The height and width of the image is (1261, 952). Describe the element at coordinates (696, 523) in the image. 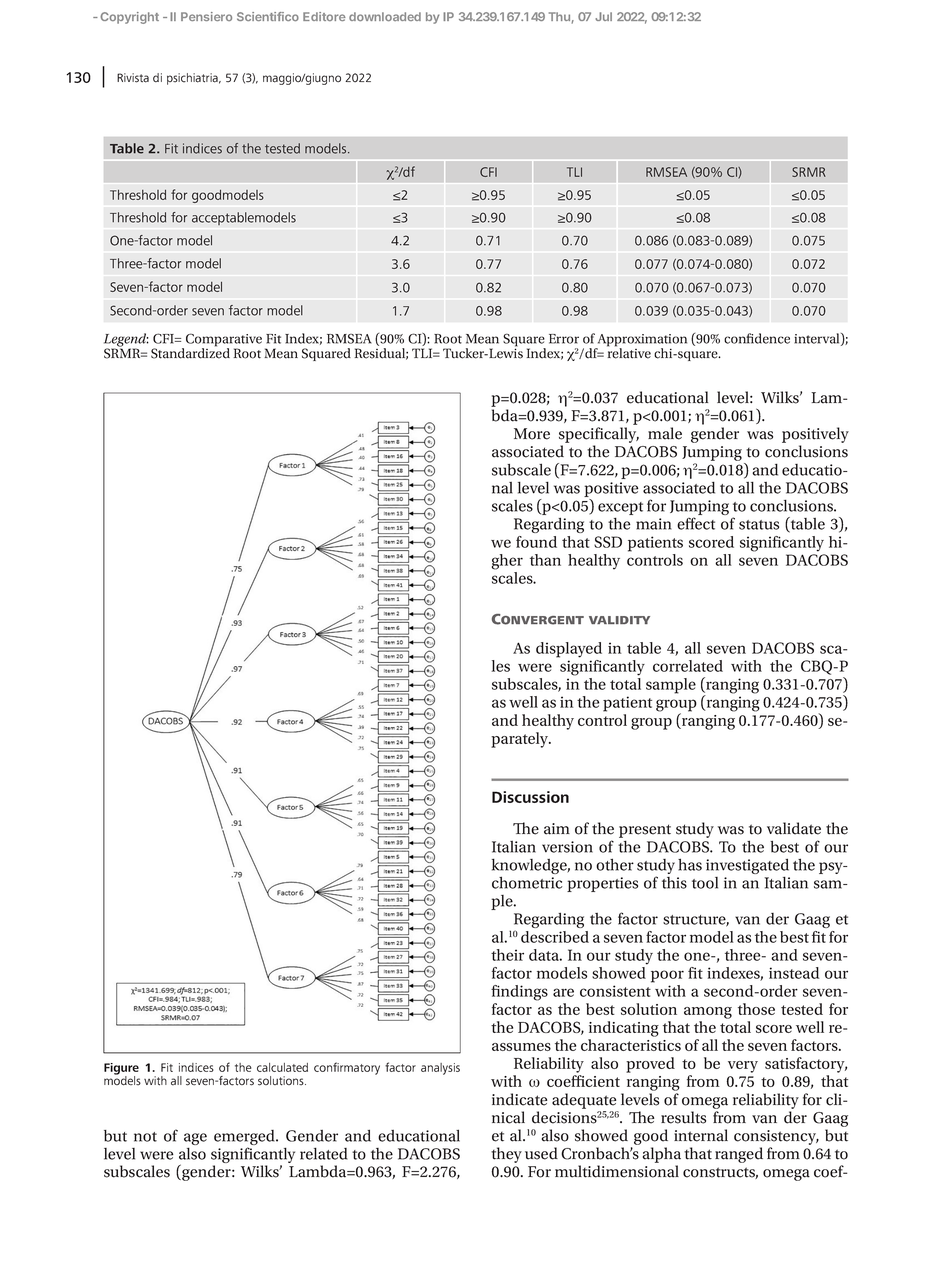

I see `effect` at that location.
